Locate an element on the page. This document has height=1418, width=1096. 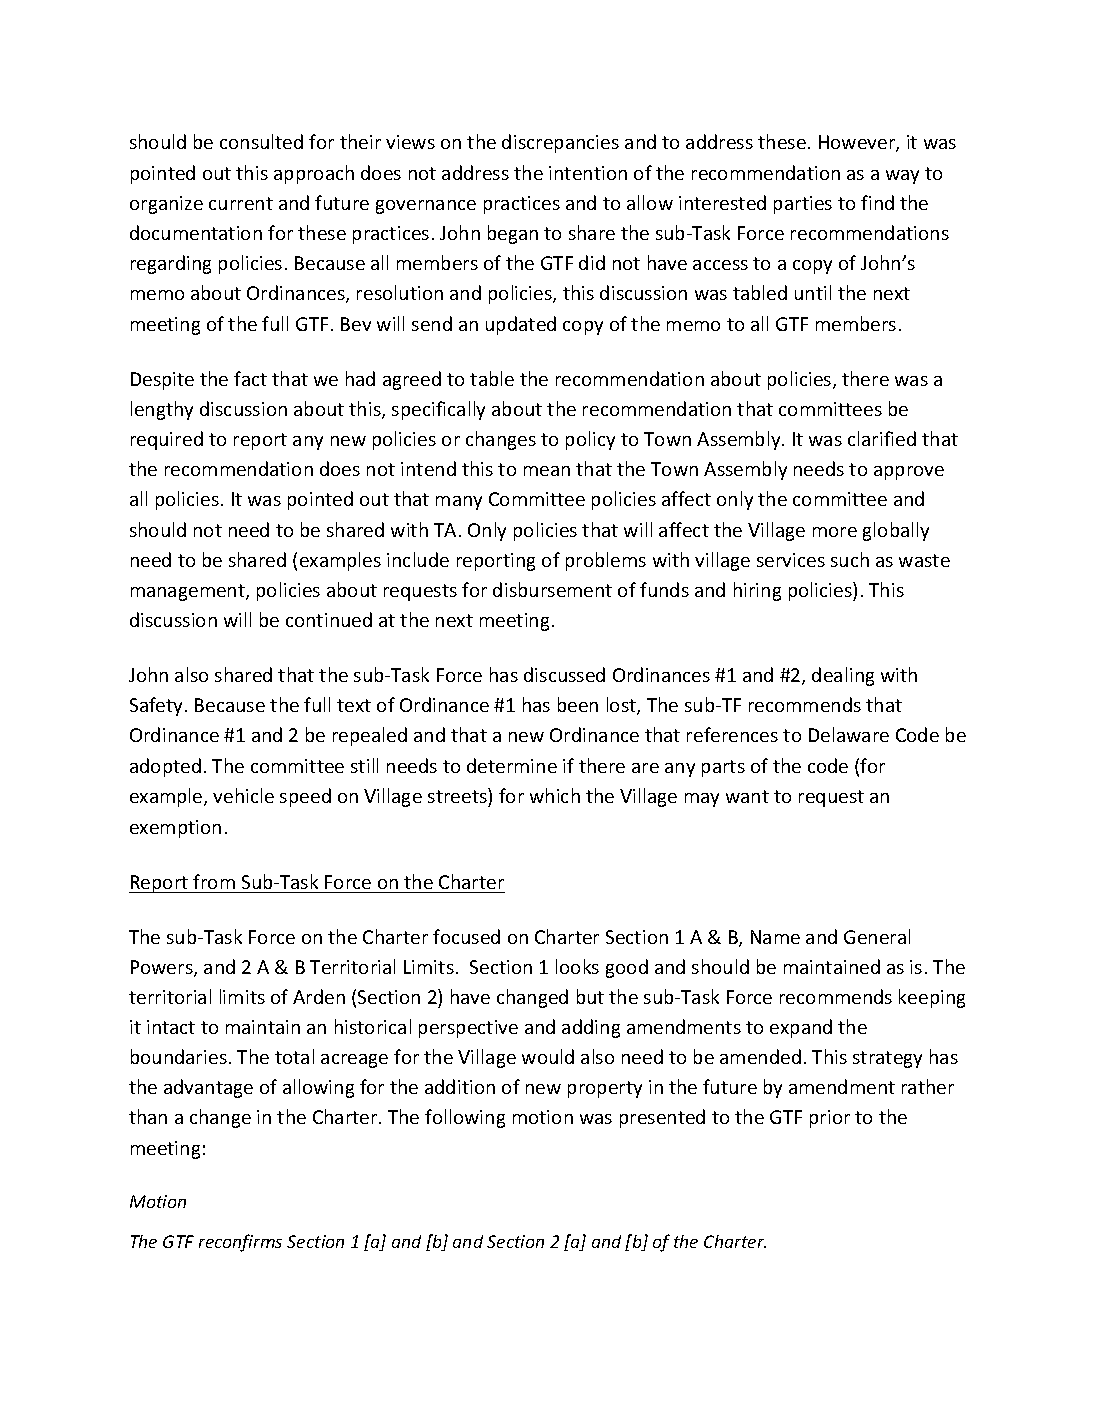
consulted is located at coordinates (261, 141).
